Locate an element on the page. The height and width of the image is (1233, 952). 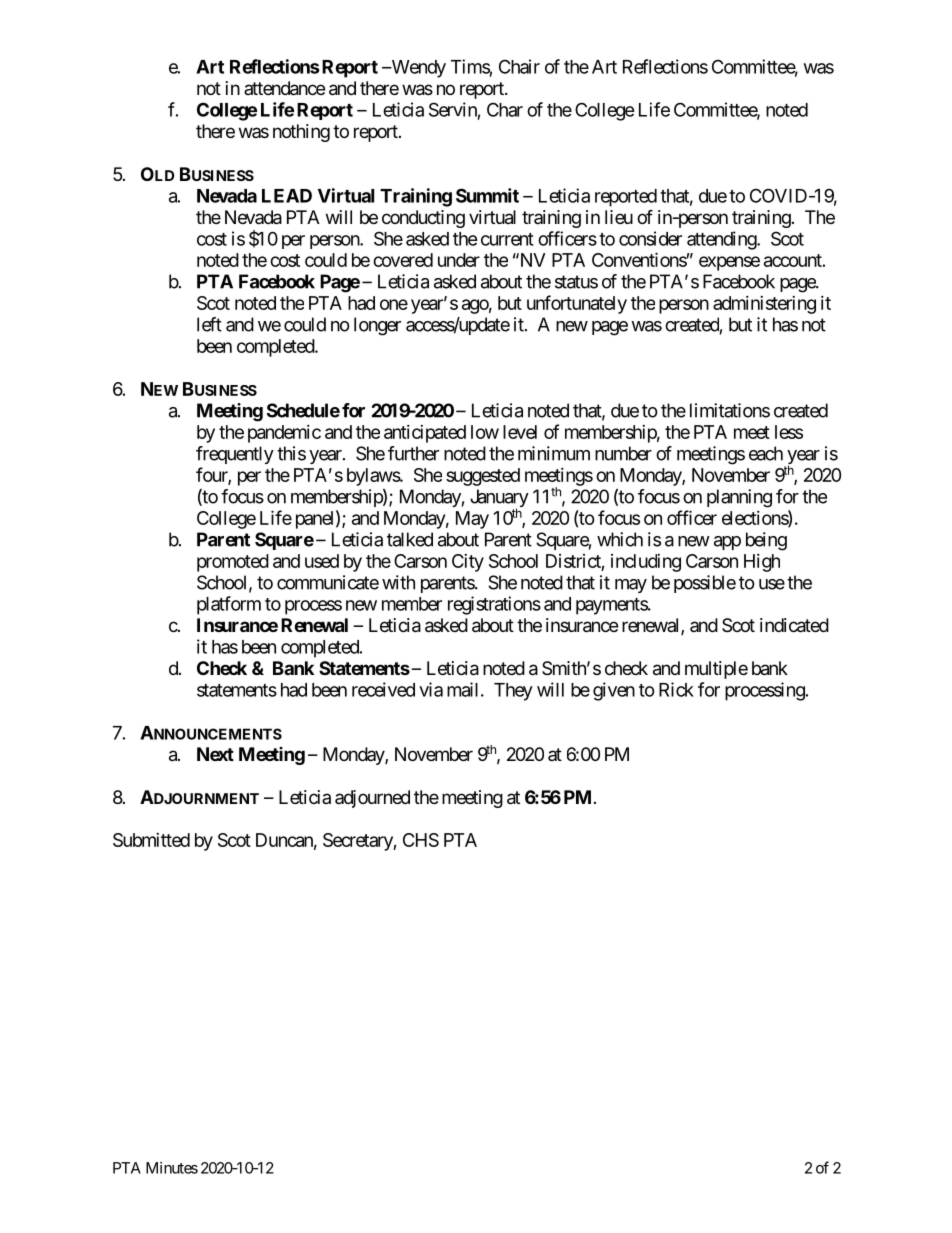
administering is located at coordinates (764, 305).
